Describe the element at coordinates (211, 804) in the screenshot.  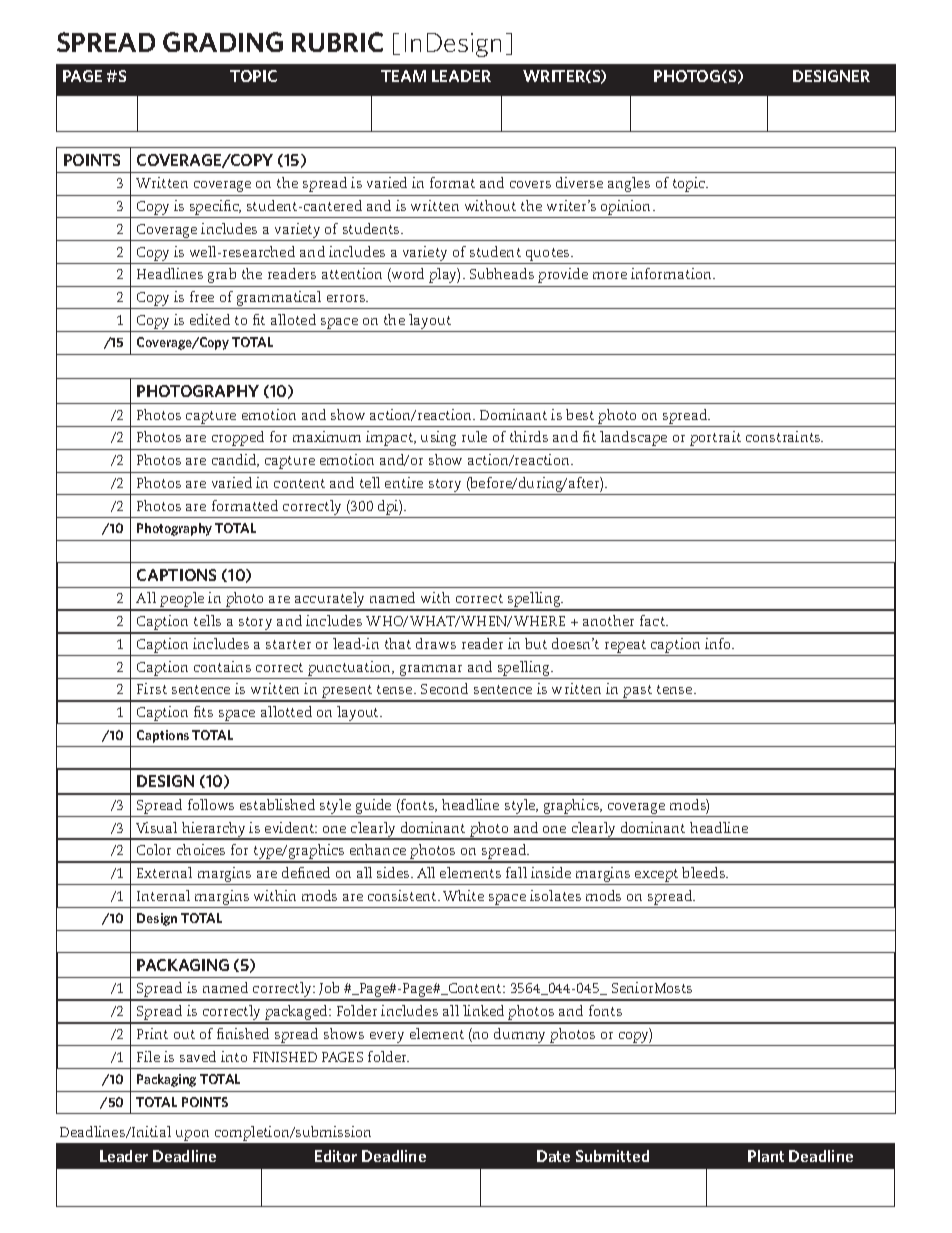
I see `follows` at that location.
